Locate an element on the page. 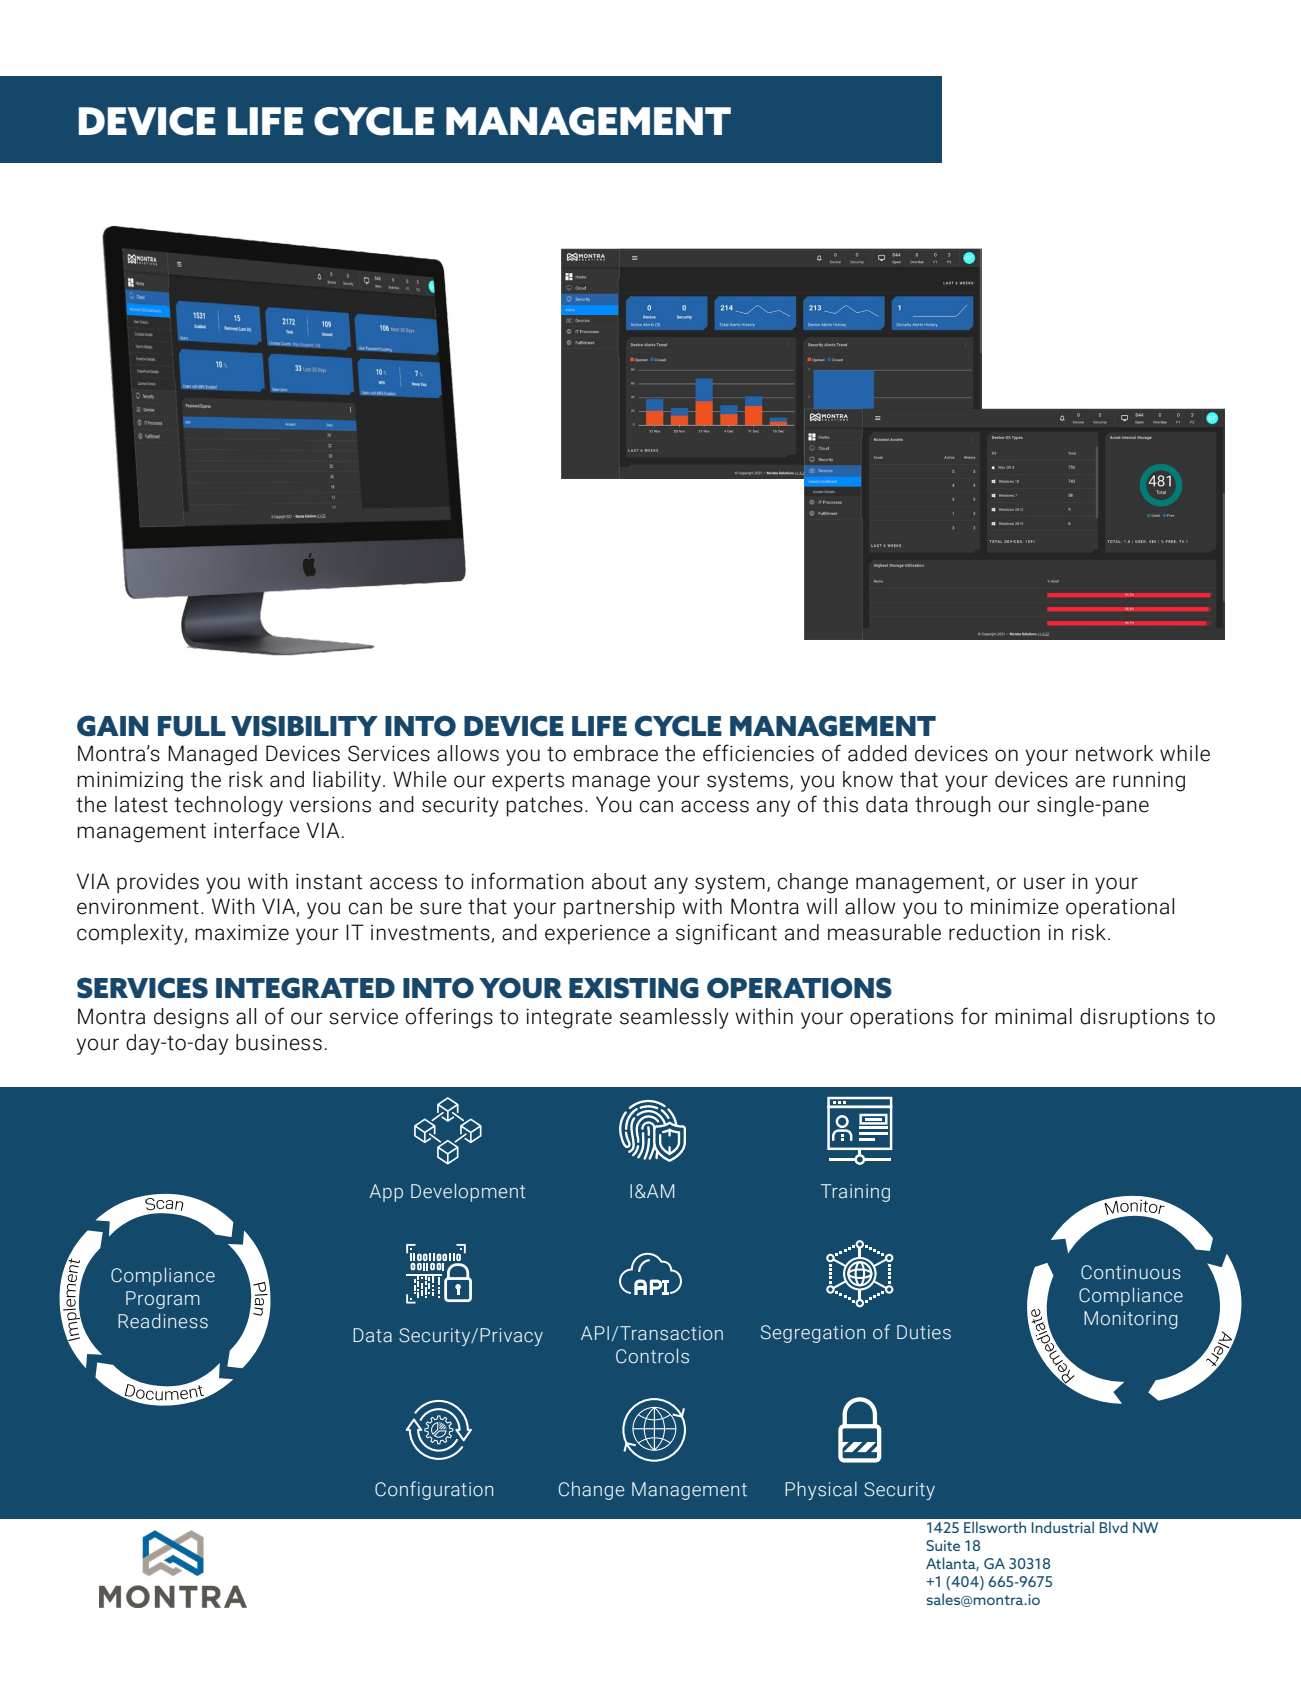  App is located at coordinates (386, 1193).
